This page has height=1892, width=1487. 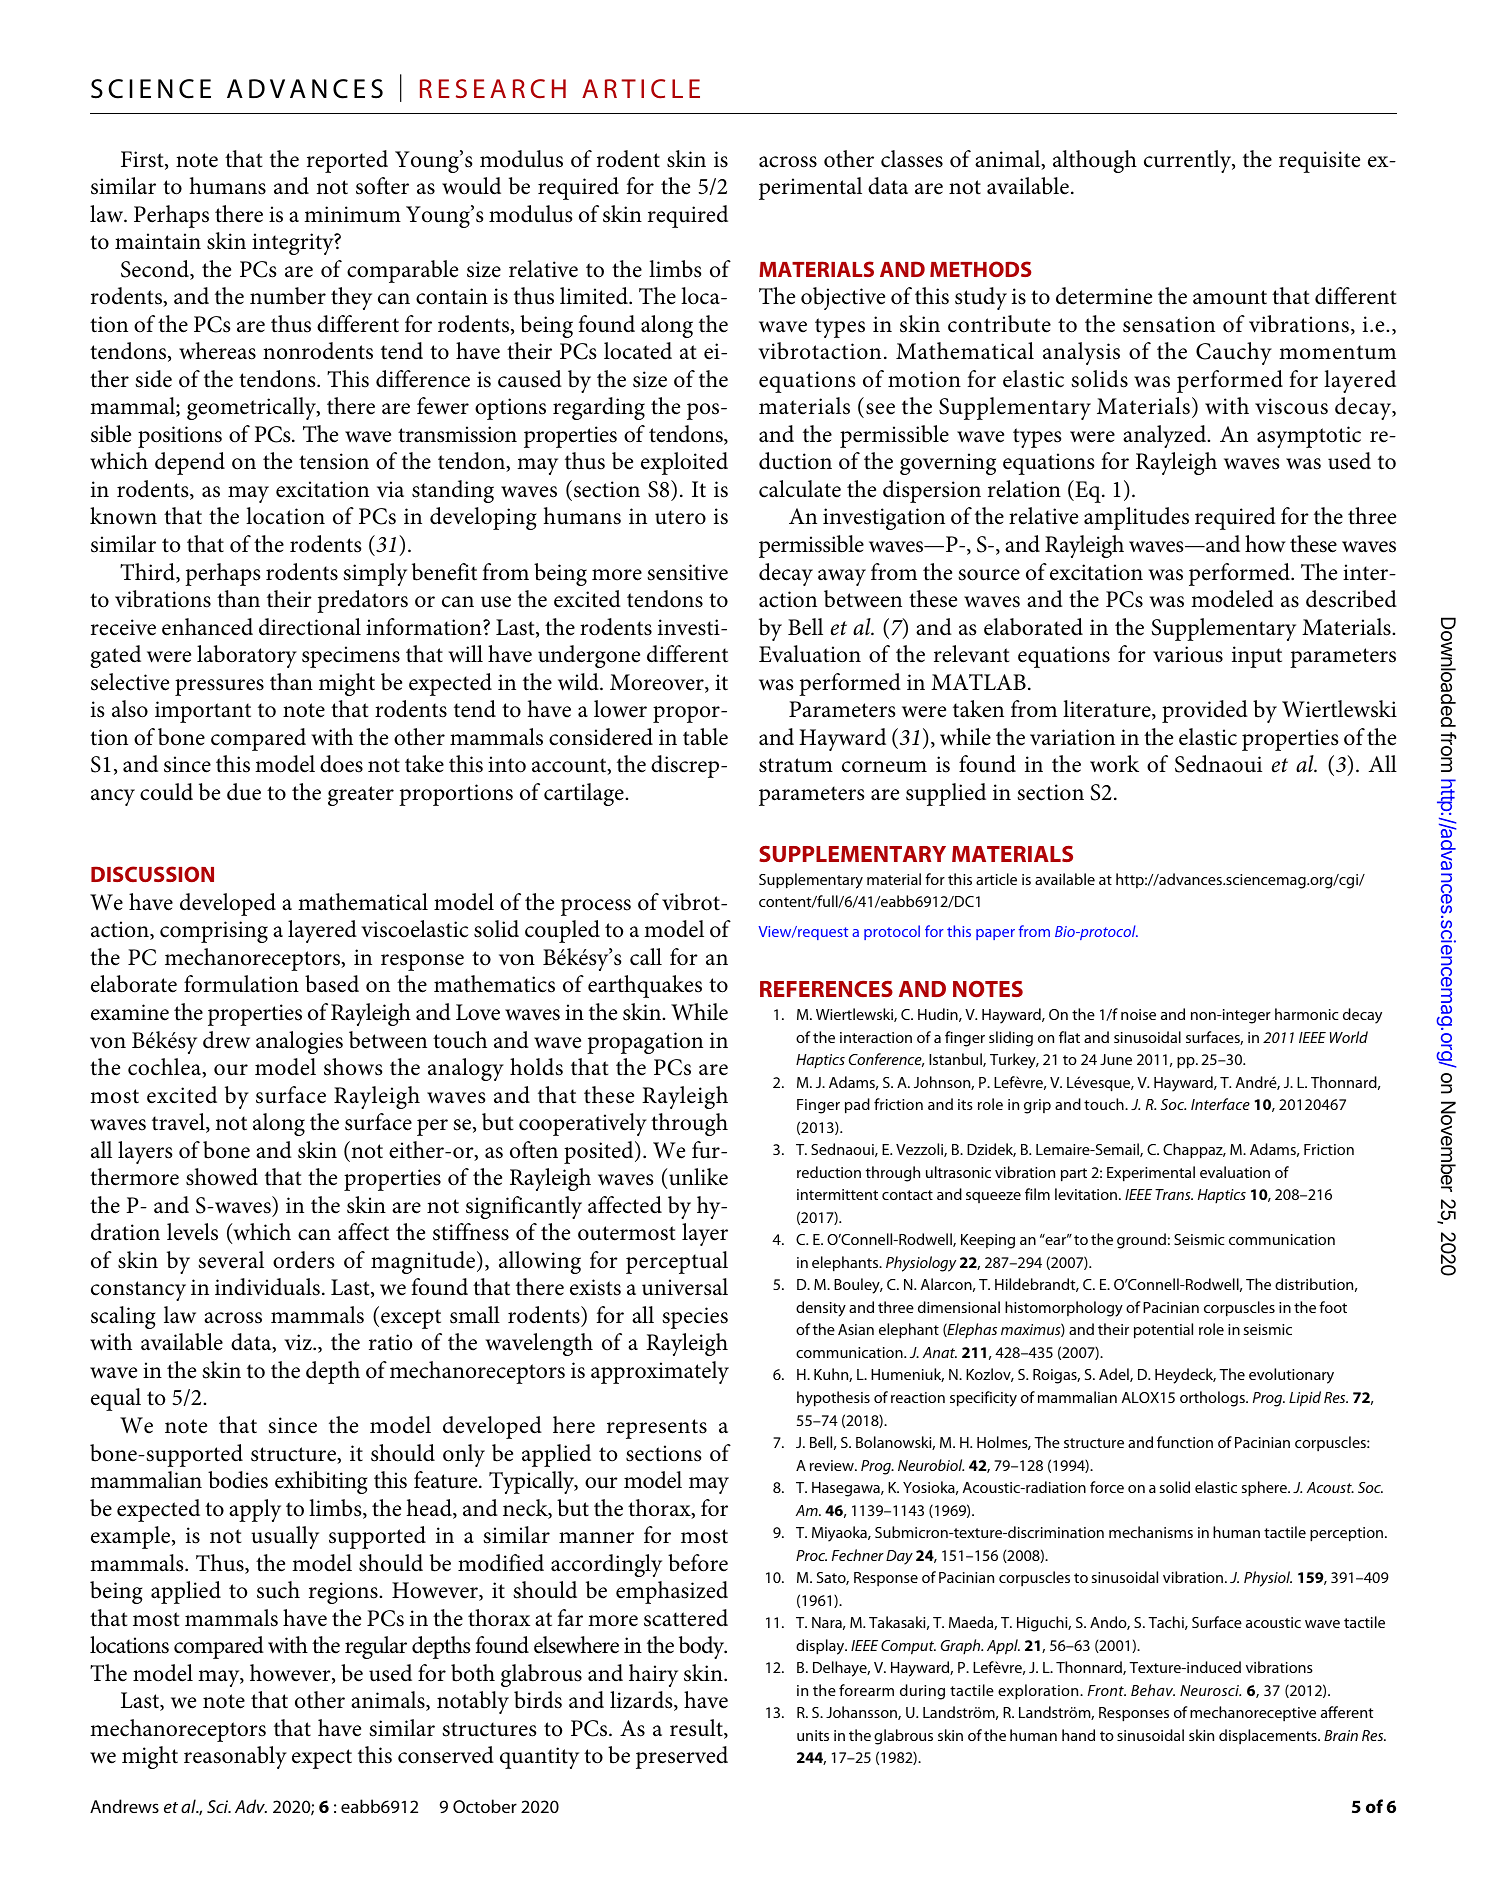 I want to click on noise, so click(x=1138, y=1014).
